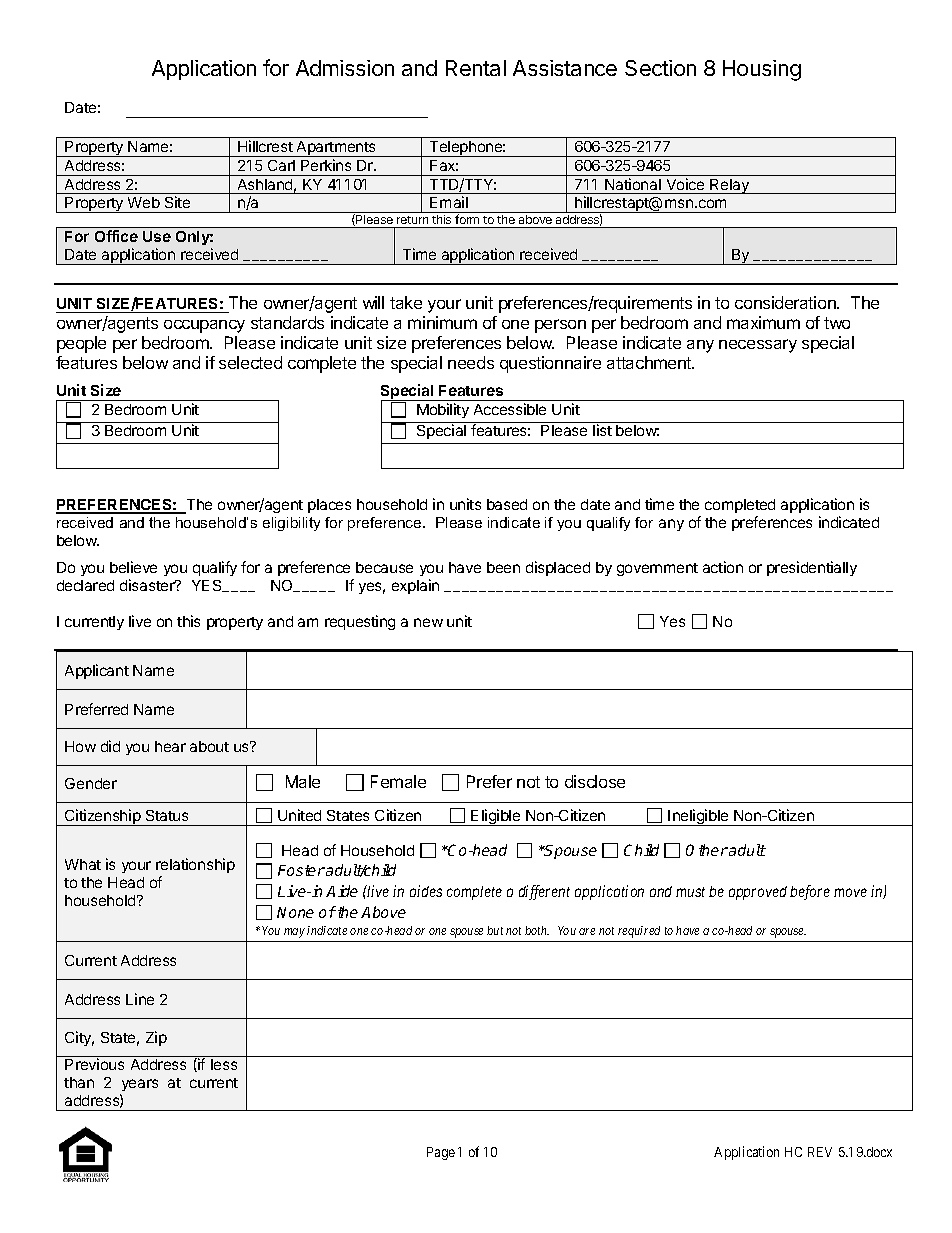 This image has height=1233, width=952. What do you see at coordinates (758, 346) in the image?
I see `necessary` at bounding box center [758, 346].
